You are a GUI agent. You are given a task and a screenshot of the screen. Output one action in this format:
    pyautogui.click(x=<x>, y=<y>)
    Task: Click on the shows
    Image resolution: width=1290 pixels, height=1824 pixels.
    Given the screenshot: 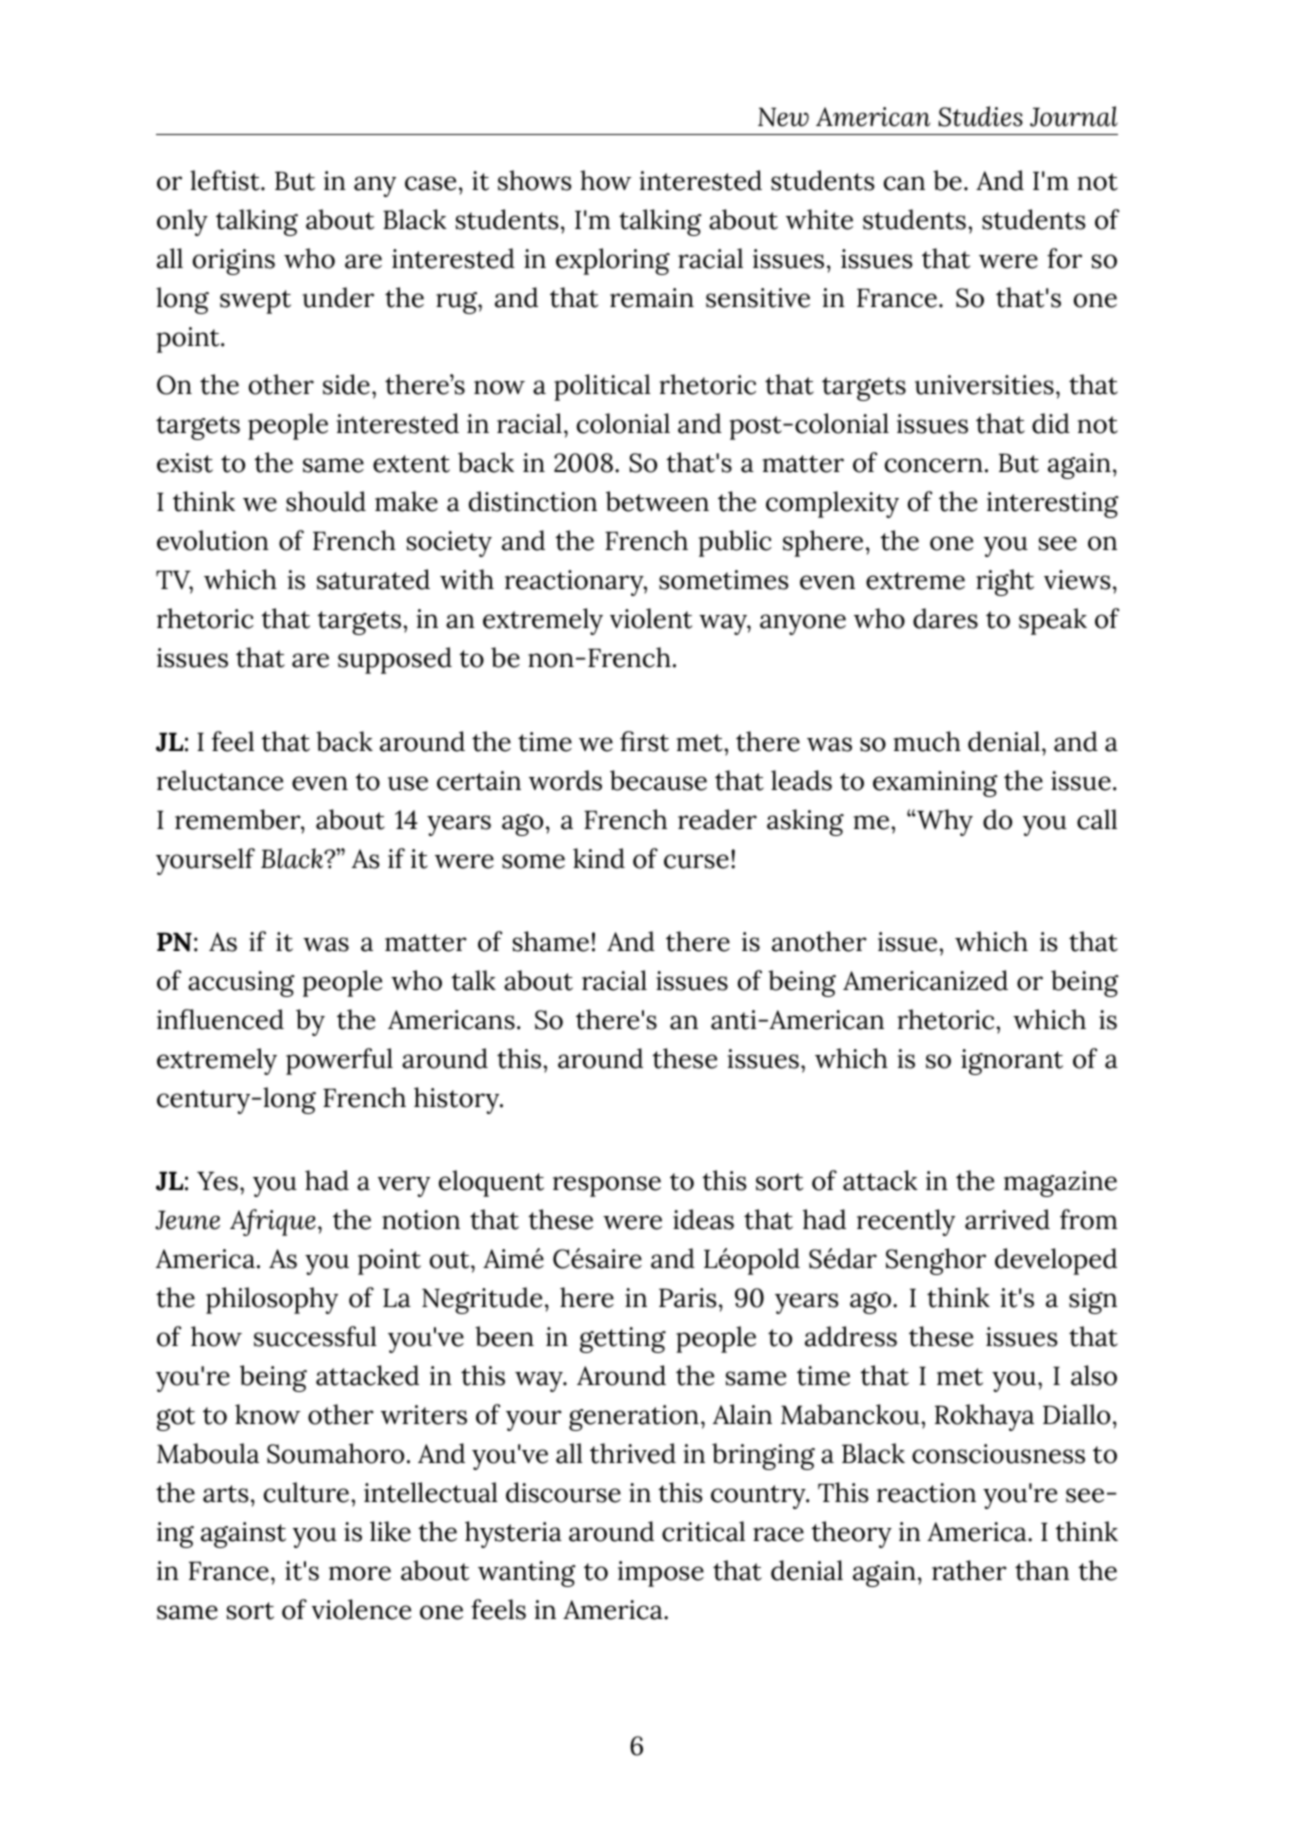 What is the action you would take?
    pyautogui.click(x=535, y=180)
